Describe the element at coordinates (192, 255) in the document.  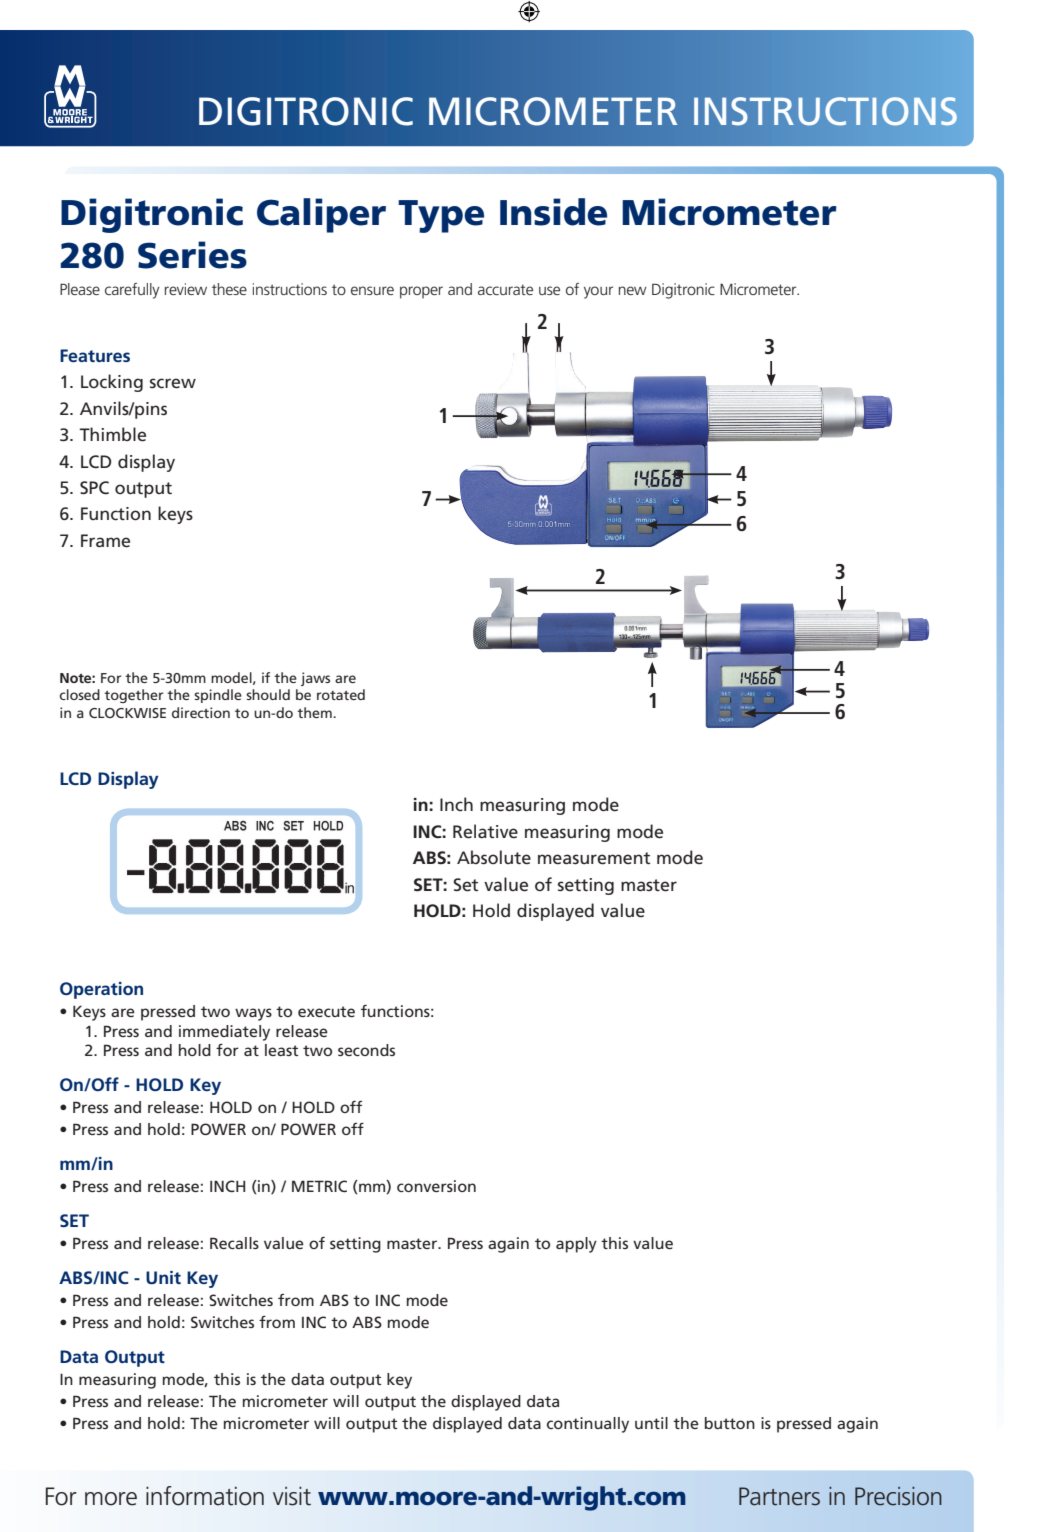
I see `Series` at that location.
